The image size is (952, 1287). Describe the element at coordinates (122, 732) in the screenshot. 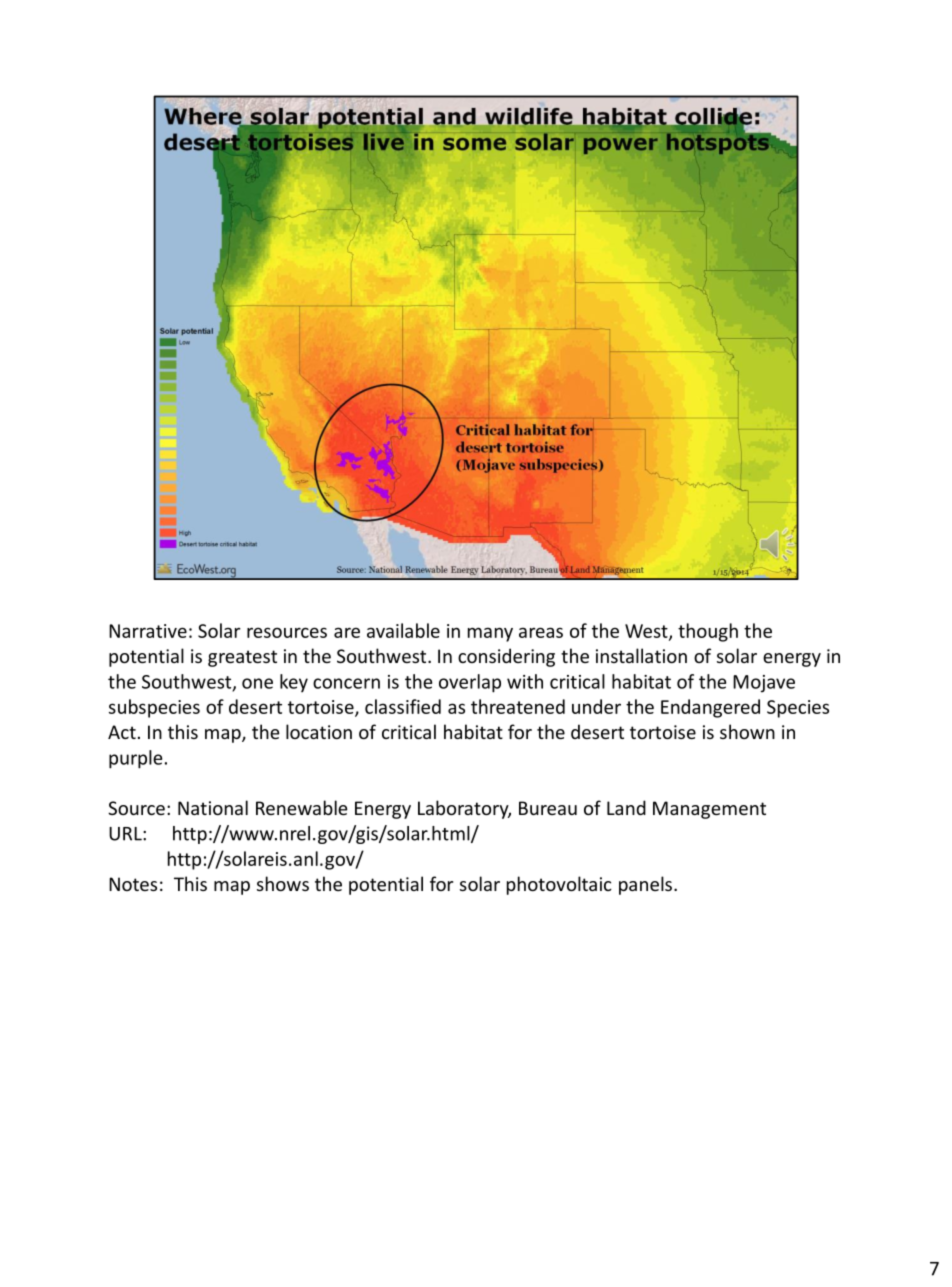

I see `Act` at that location.
